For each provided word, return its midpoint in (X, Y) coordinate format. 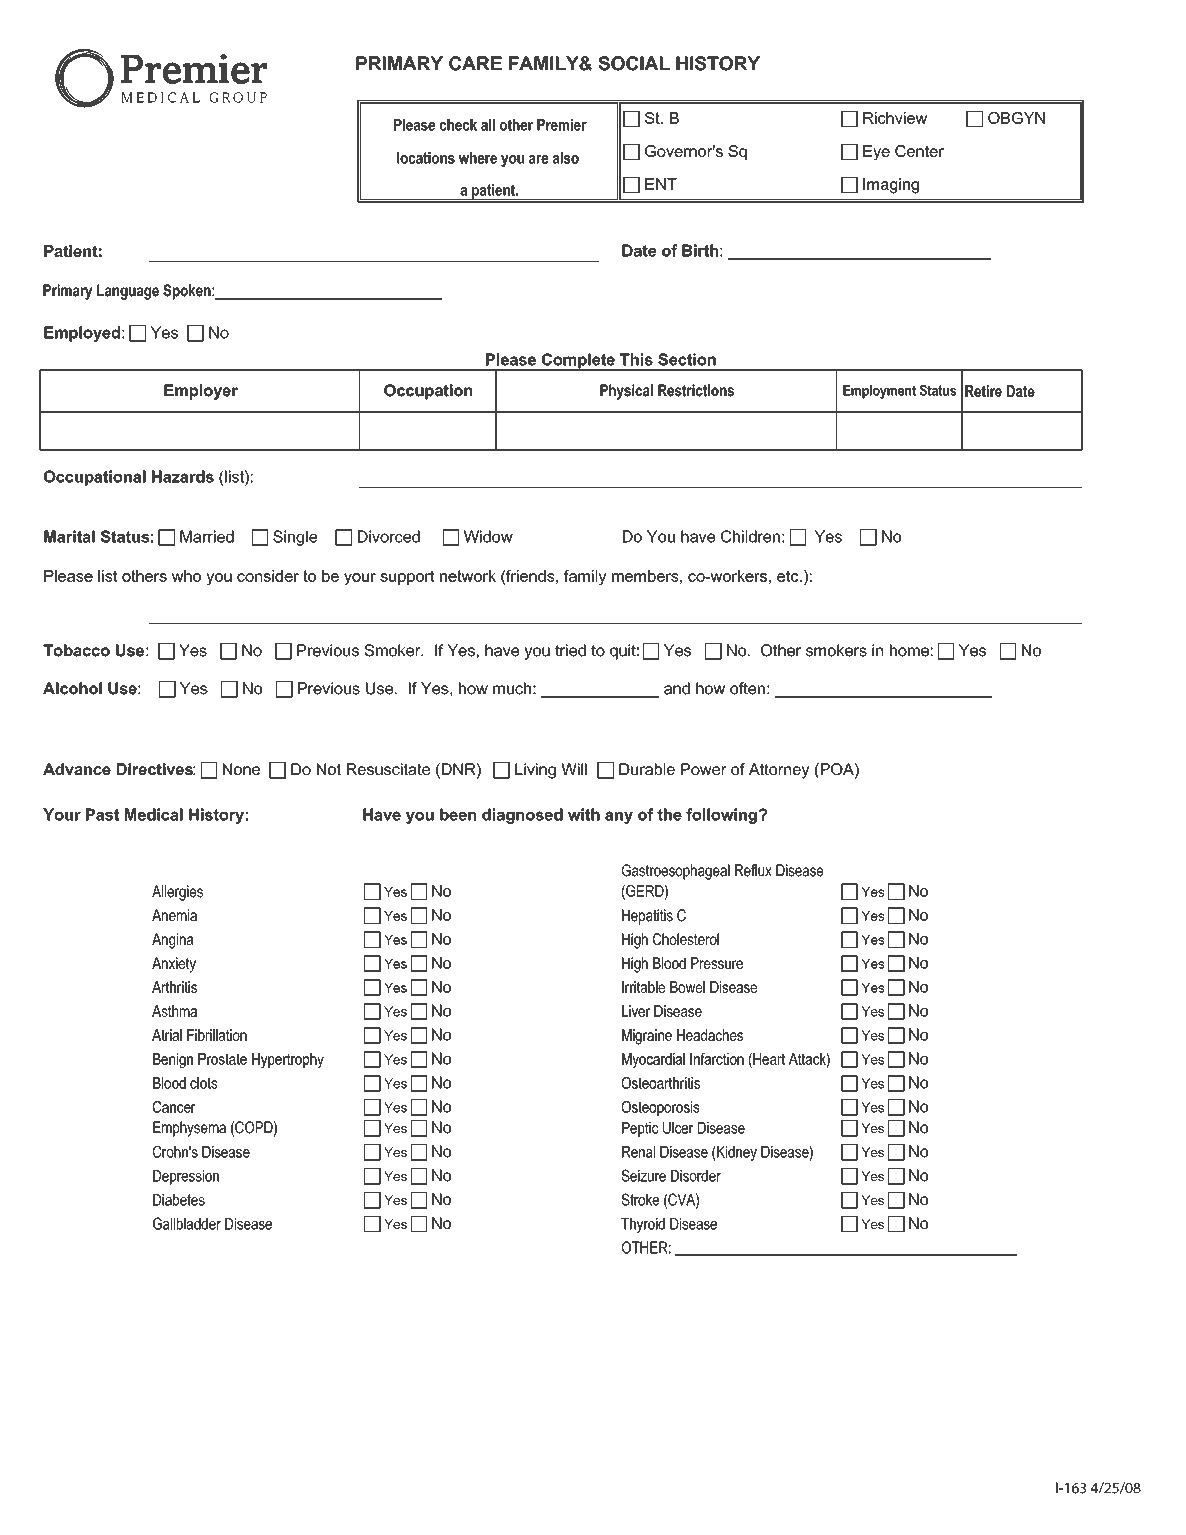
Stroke (640, 1199)
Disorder (696, 1176)
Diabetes (179, 1200)
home (909, 650)
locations (426, 158)
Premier (562, 125)
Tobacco (76, 650)
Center (919, 151)
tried (570, 650)
